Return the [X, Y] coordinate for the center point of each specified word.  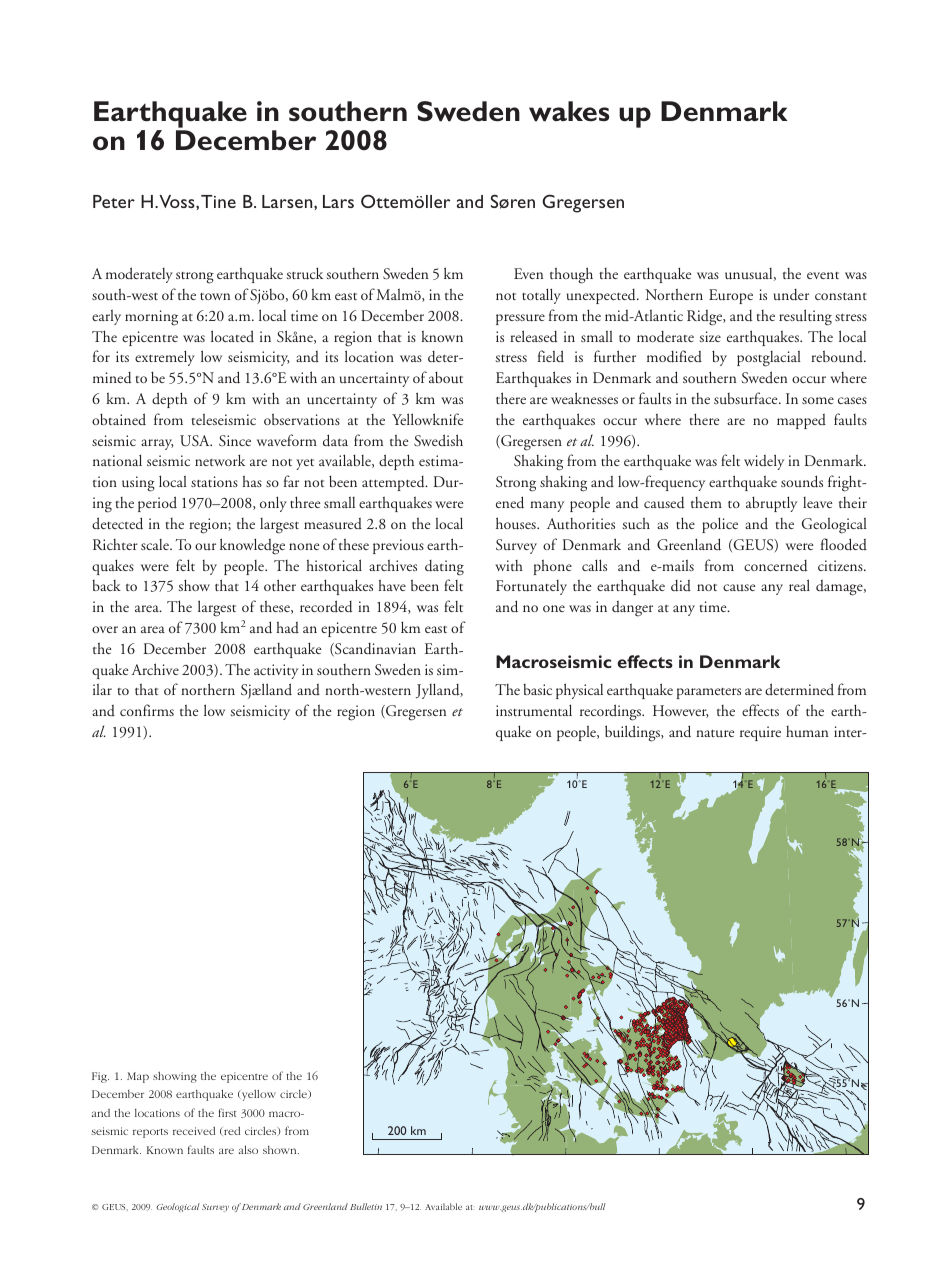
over [105, 629]
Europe [731, 296]
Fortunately [531, 587]
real [799, 585]
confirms [147, 710]
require [760, 733]
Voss [178, 201]
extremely [165, 358]
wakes [569, 111]
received [194, 1131]
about [446, 377]
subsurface [747, 398]
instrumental [534, 710]
